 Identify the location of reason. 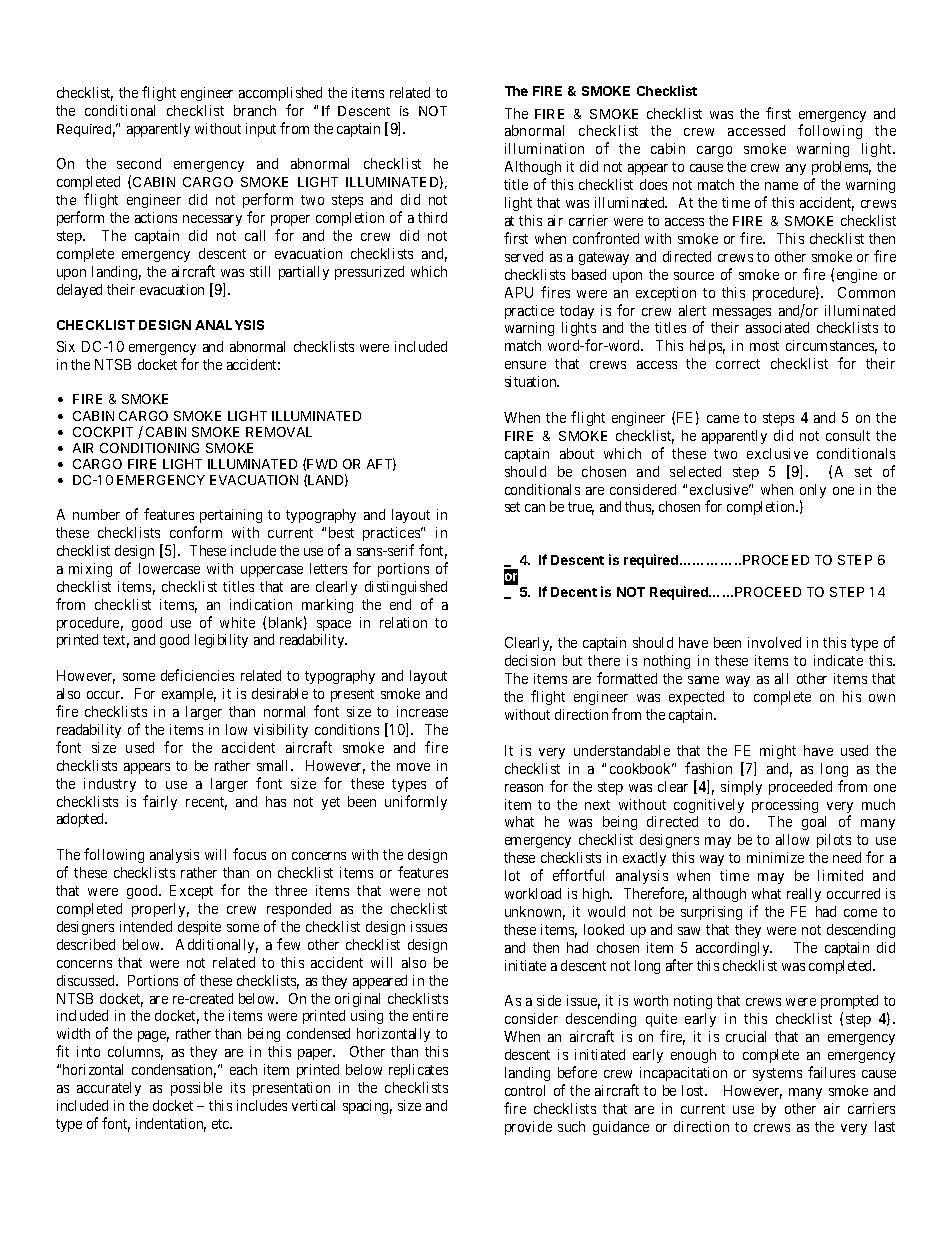
(524, 788).
